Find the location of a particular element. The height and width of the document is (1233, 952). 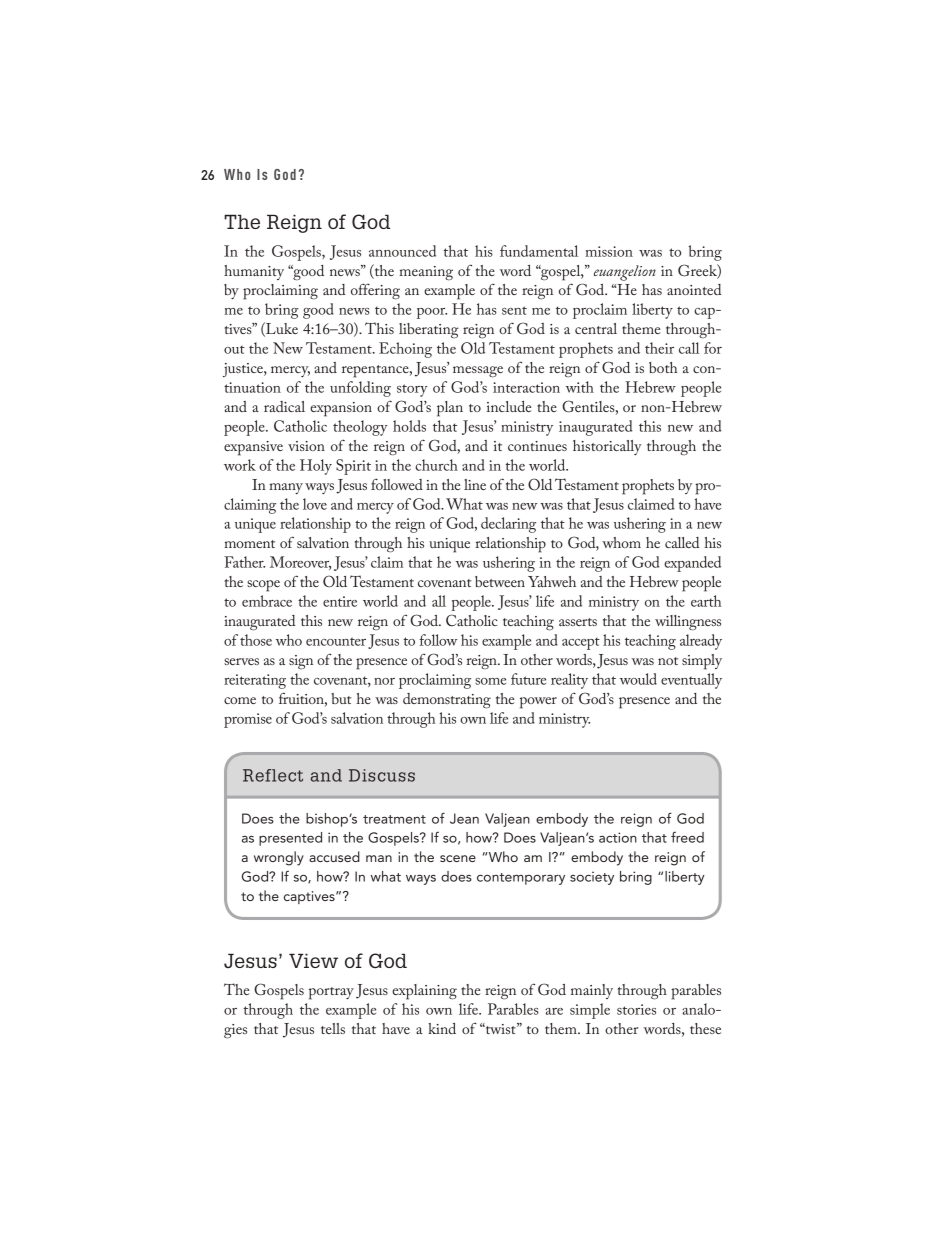

humanity is located at coordinates (254, 272).
